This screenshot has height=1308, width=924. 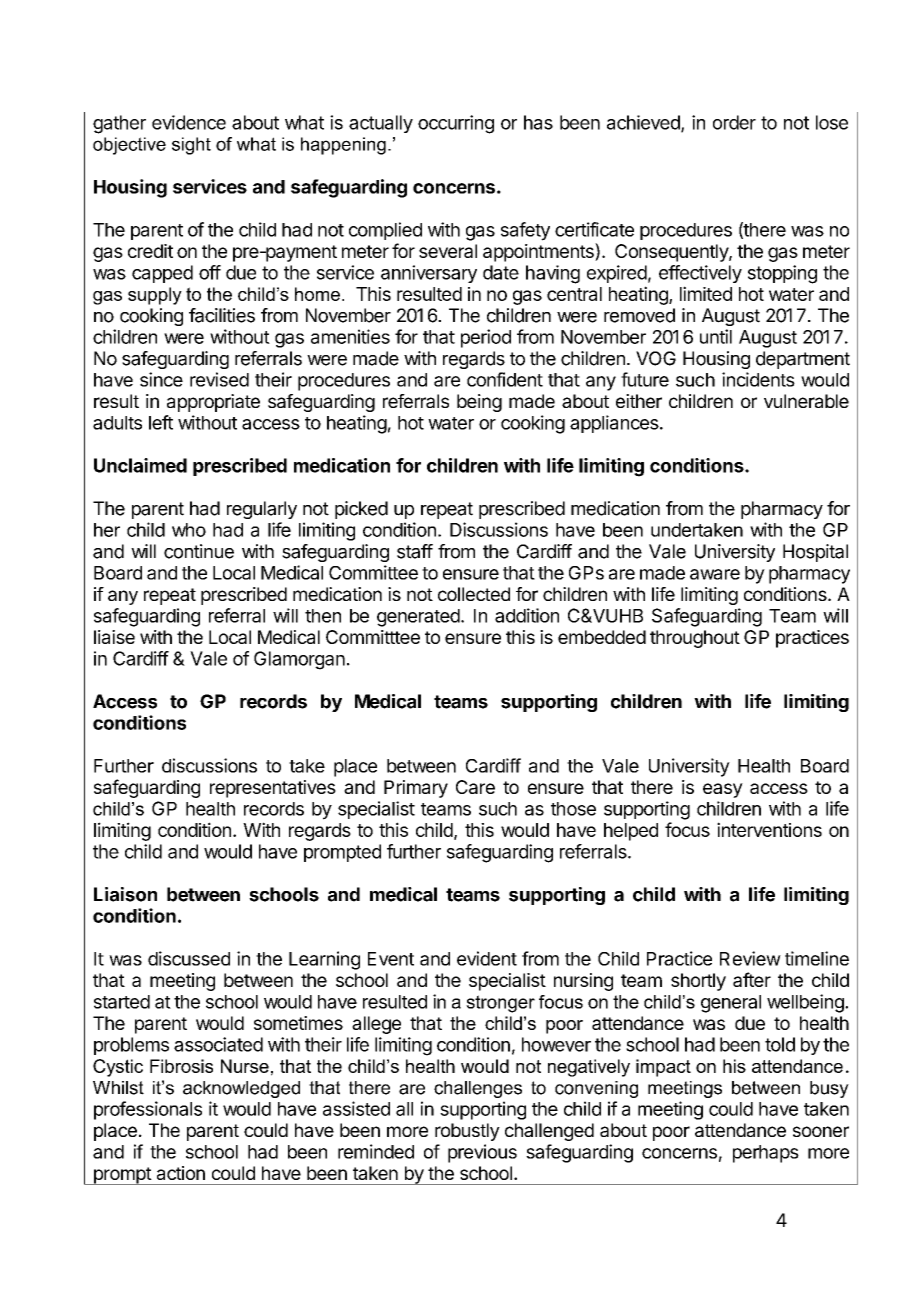 I want to click on representatives, so click(x=273, y=789).
